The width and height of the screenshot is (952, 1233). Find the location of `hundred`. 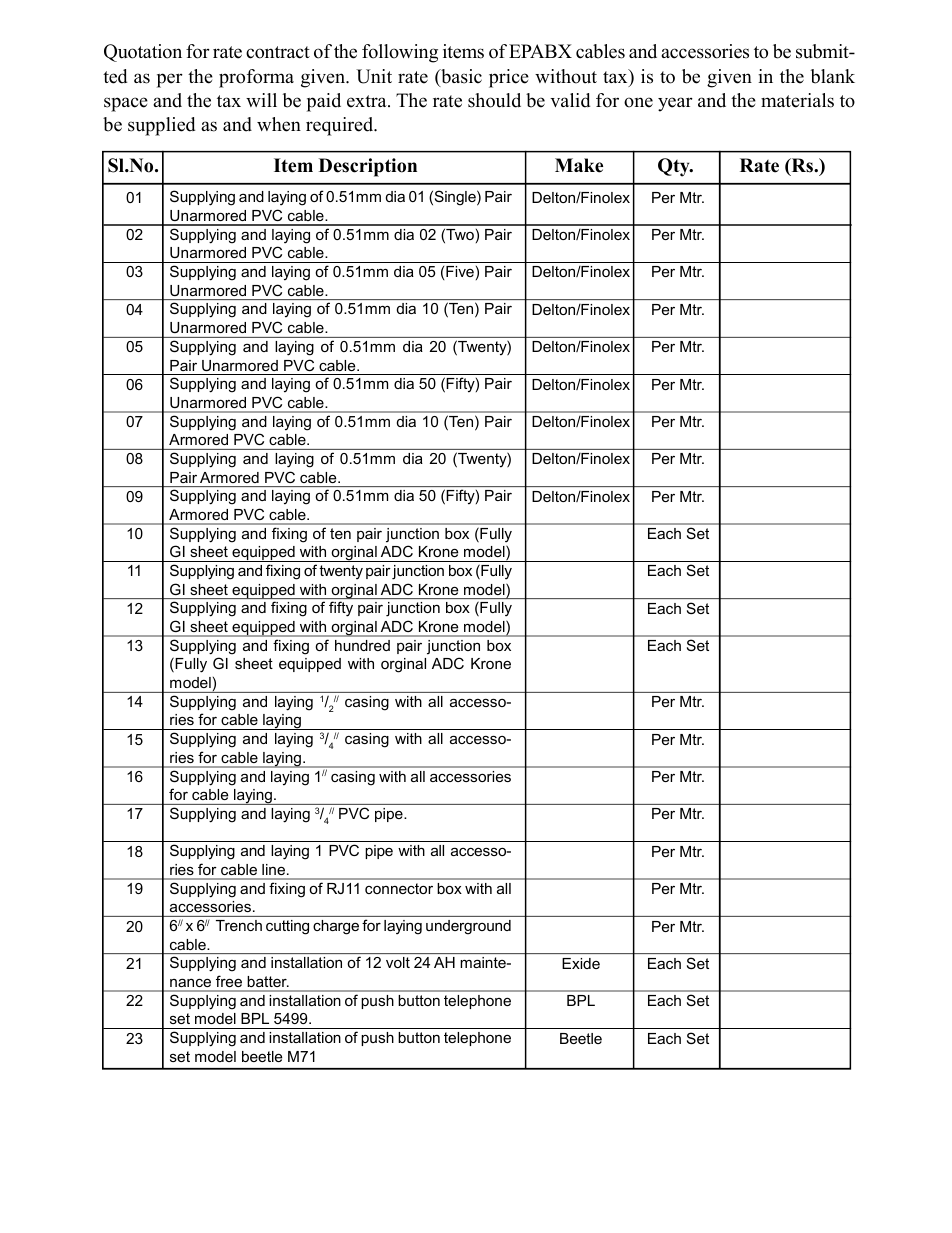

hundred is located at coordinates (362, 645).
